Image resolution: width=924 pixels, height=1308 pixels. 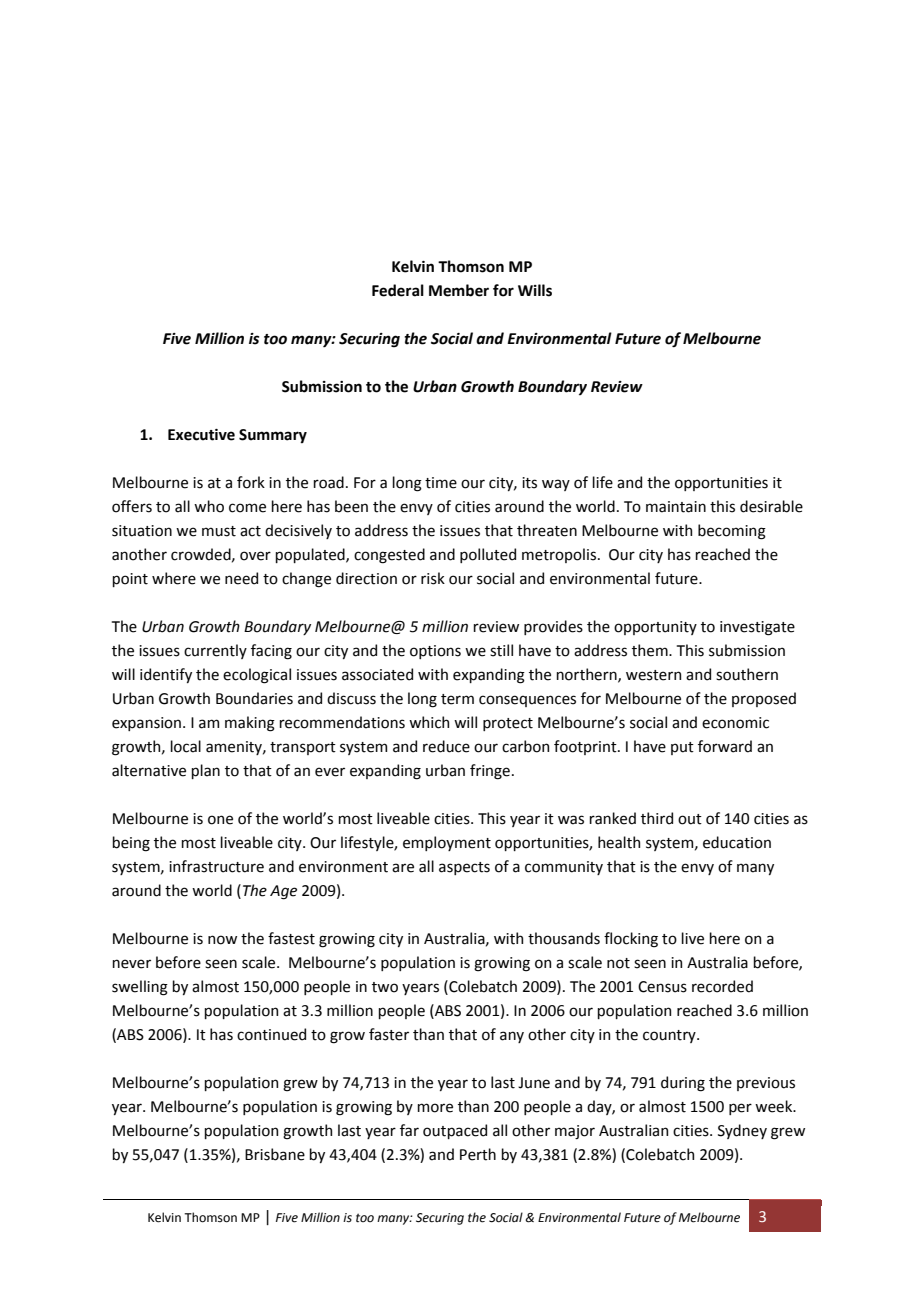 I want to click on education, so click(x=737, y=842).
